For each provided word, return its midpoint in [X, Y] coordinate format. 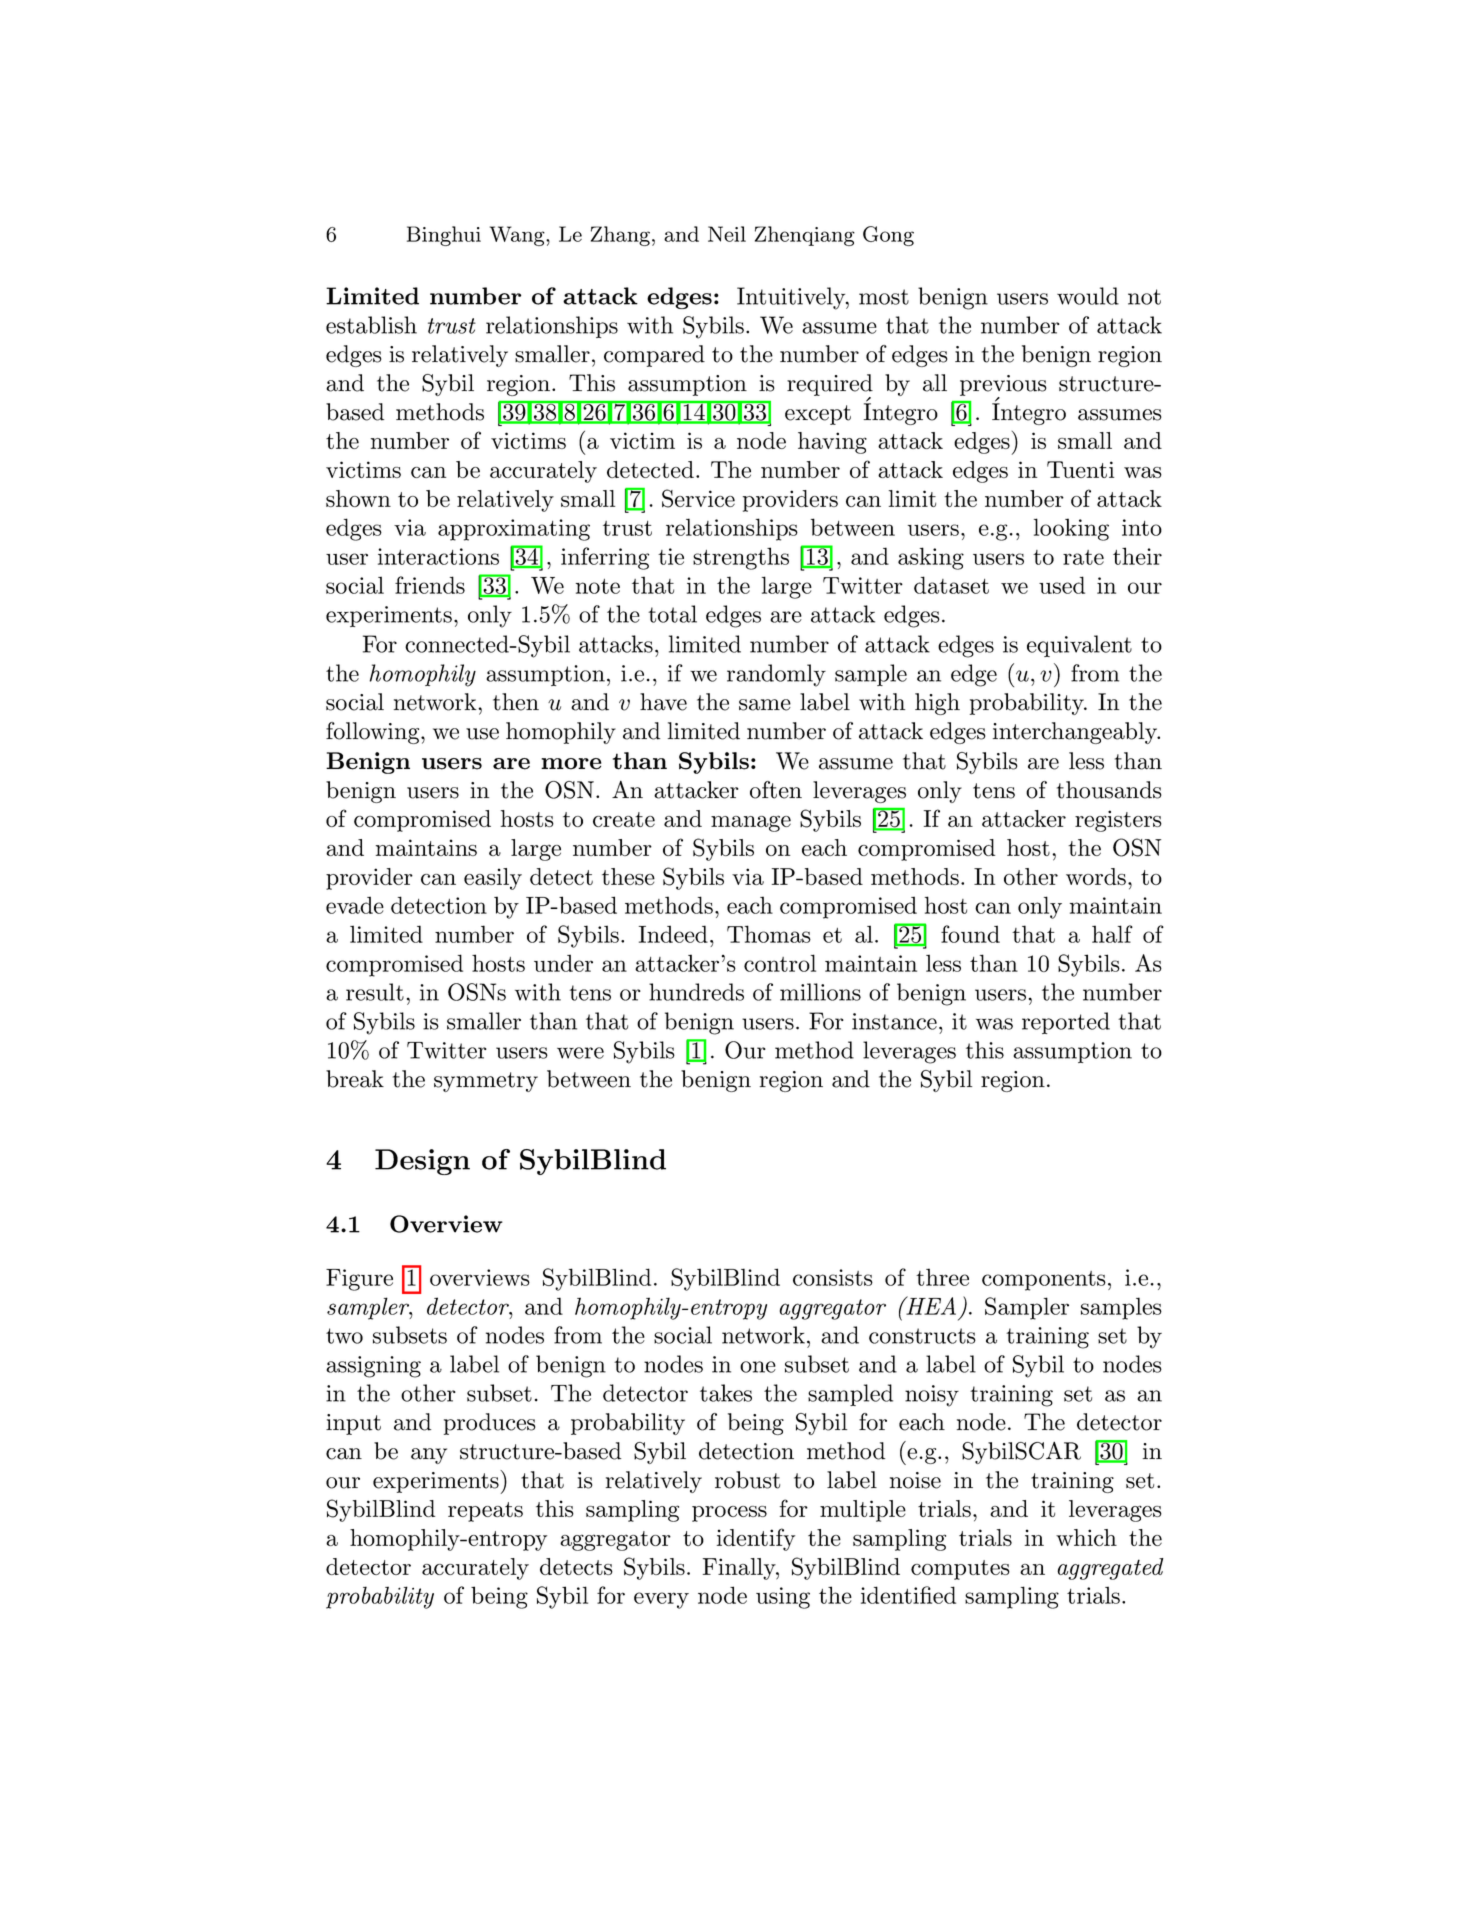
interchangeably [1076, 733]
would [1088, 296]
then [516, 702]
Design [422, 1162]
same [765, 705]
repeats [485, 1512]
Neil [727, 234]
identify [756, 1539]
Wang [518, 236]
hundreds [696, 992]
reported [1066, 1023]
